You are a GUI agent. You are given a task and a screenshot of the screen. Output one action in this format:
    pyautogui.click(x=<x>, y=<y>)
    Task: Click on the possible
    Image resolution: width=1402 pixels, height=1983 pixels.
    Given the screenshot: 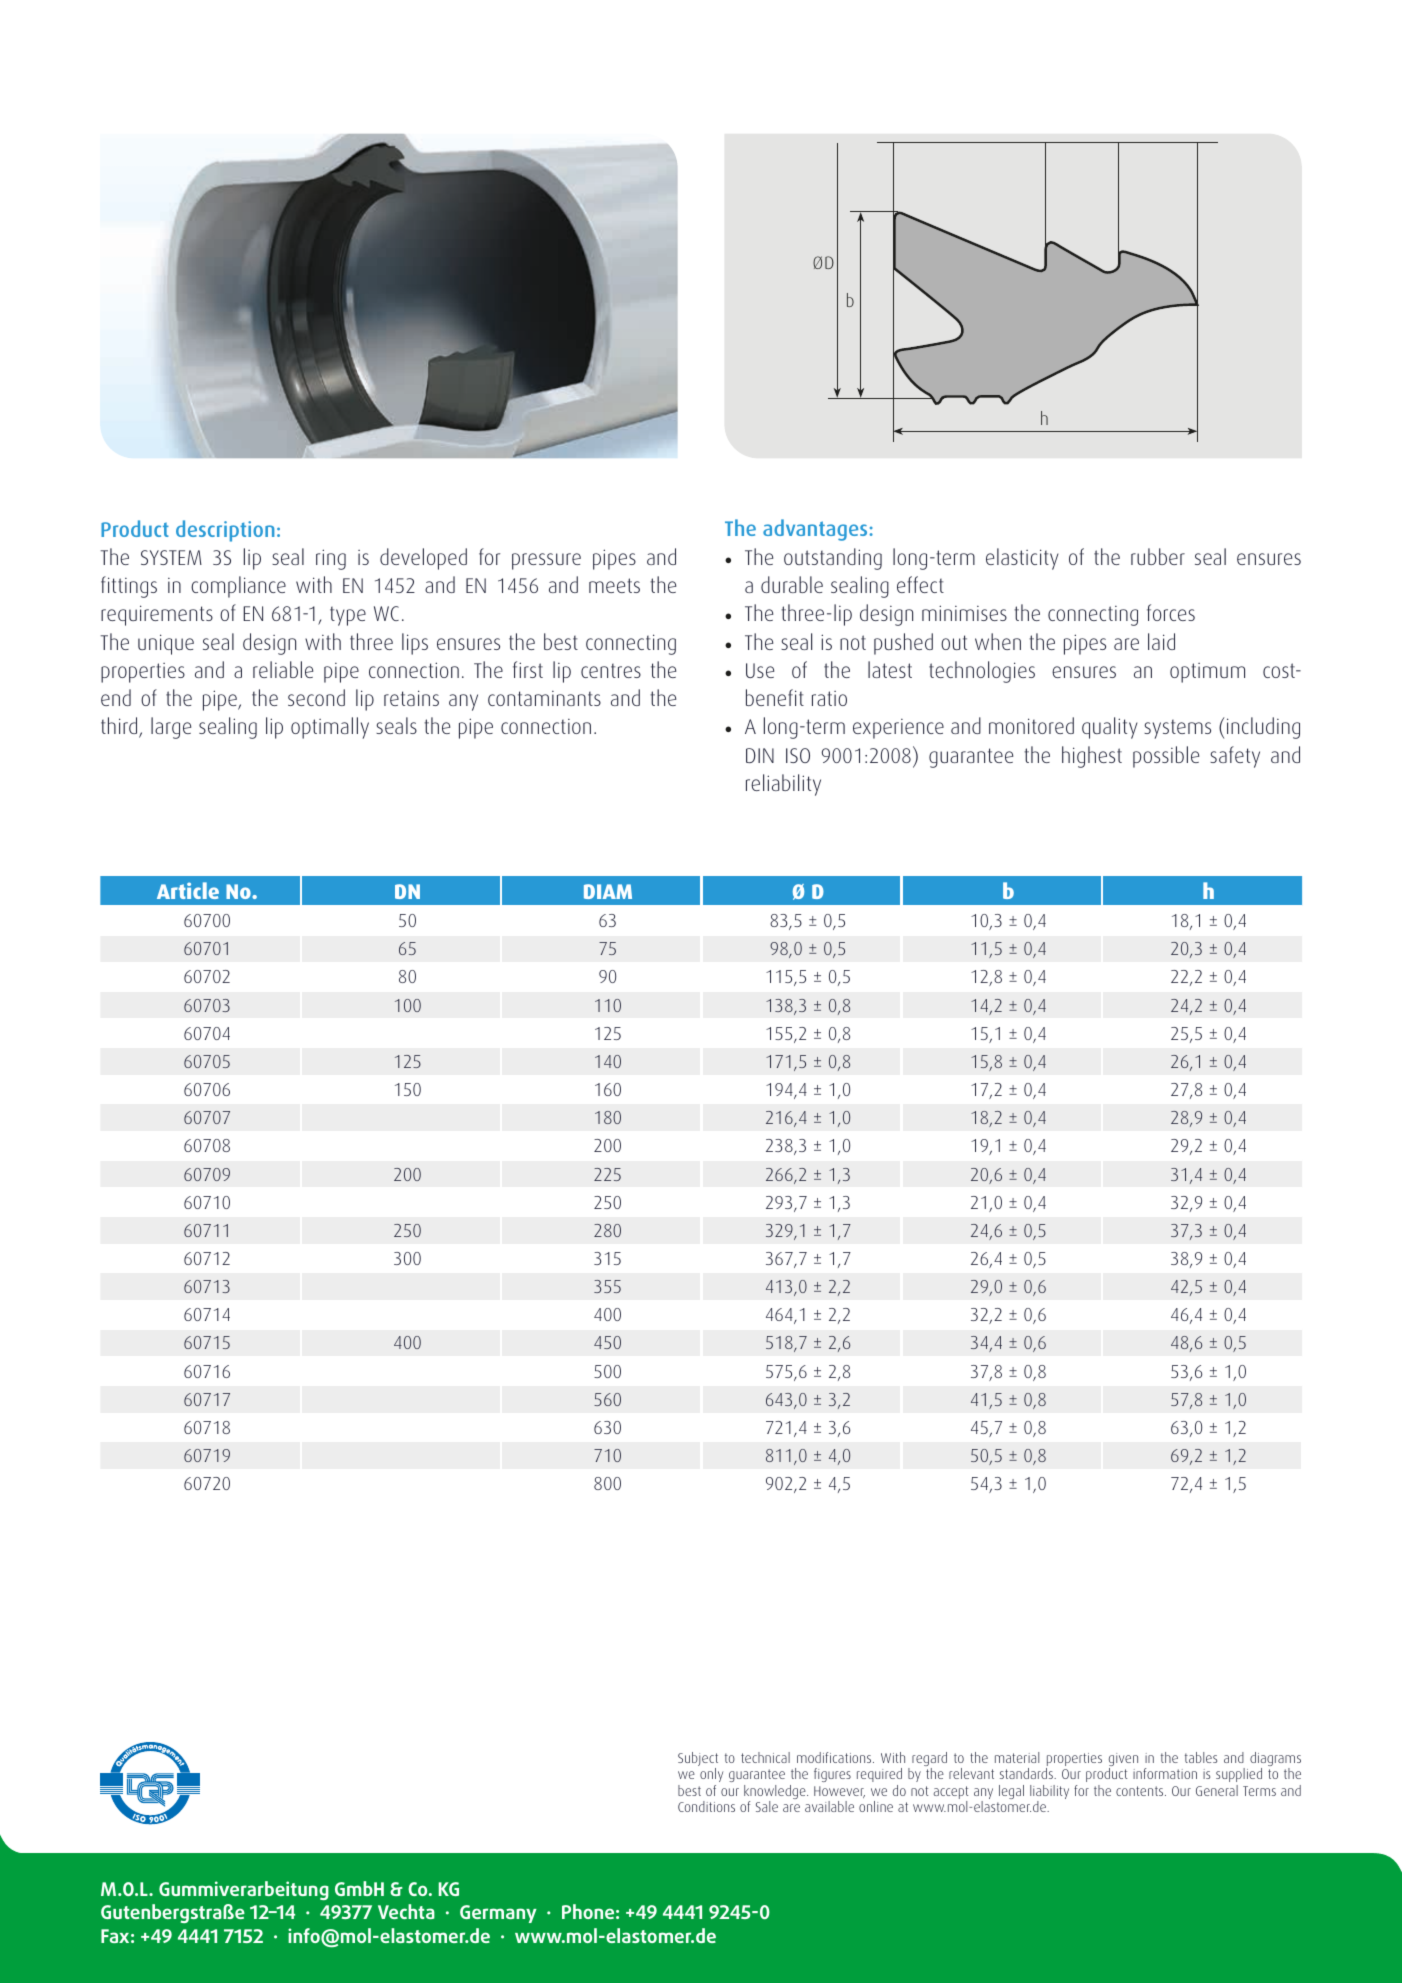 What is the action you would take?
    pyautogui.click(x=1166, y=757)
